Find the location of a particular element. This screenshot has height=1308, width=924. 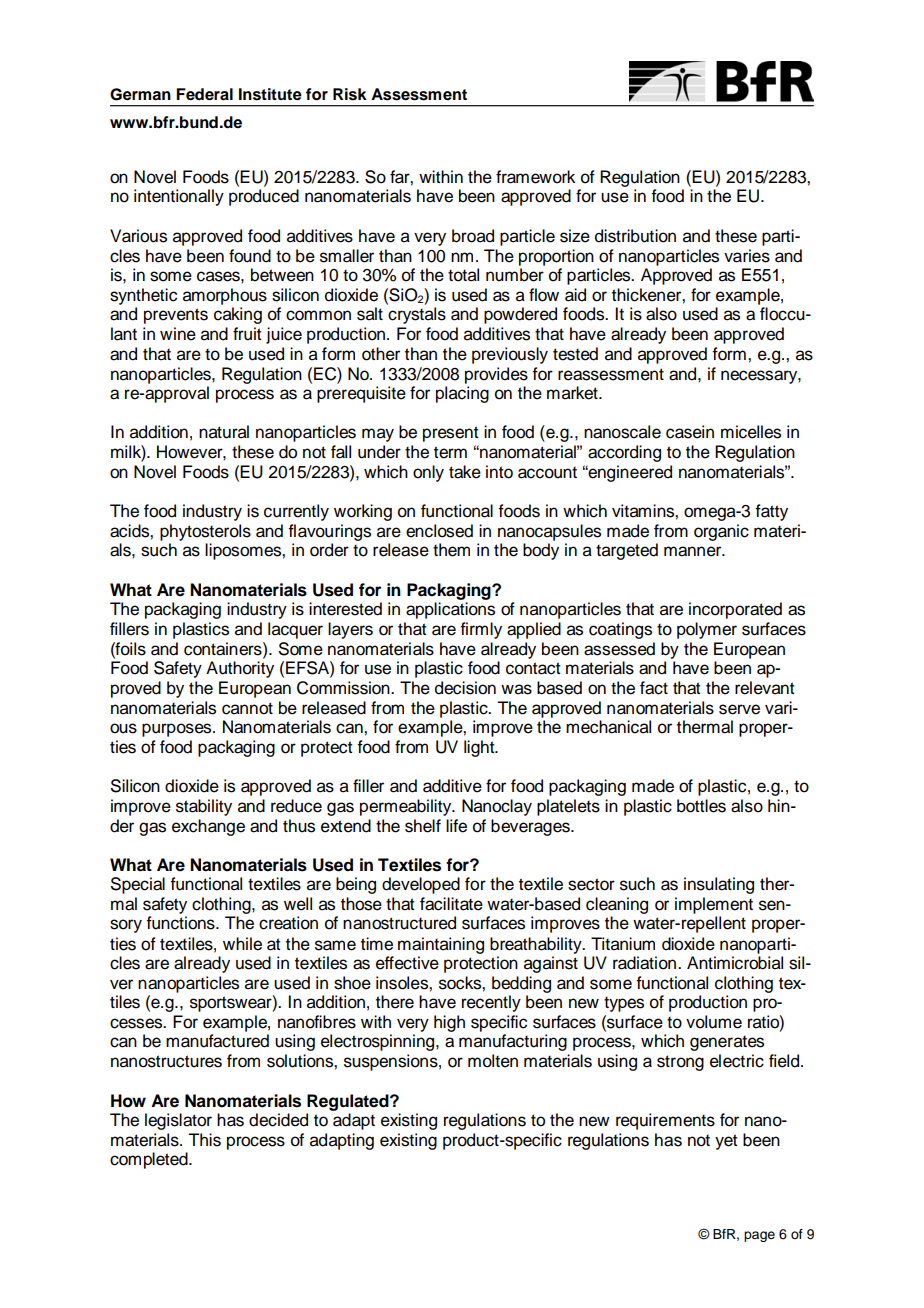

page is located at coordinates (759, 1236).
